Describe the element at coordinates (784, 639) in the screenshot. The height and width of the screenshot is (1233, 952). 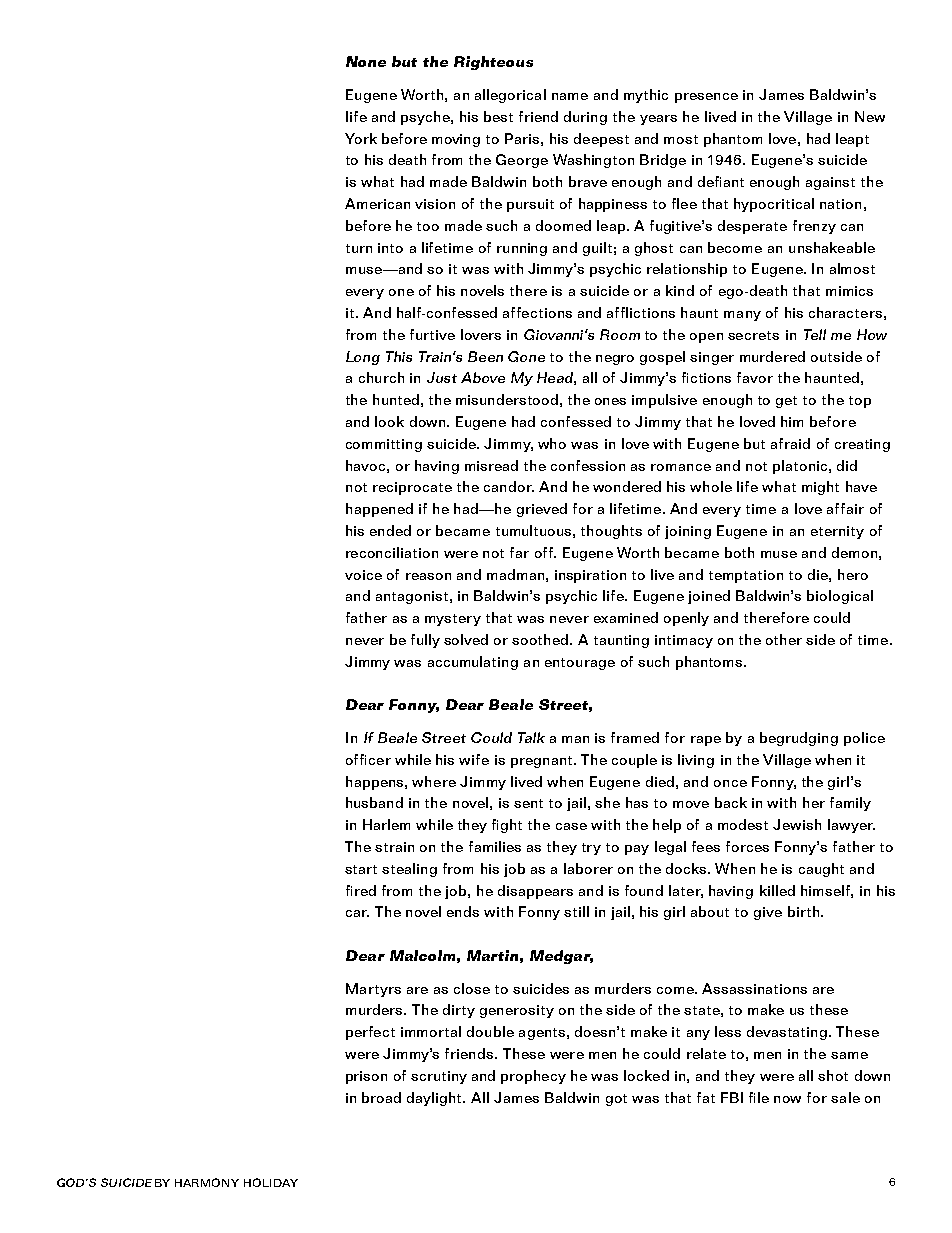
I see `other` at that location.
